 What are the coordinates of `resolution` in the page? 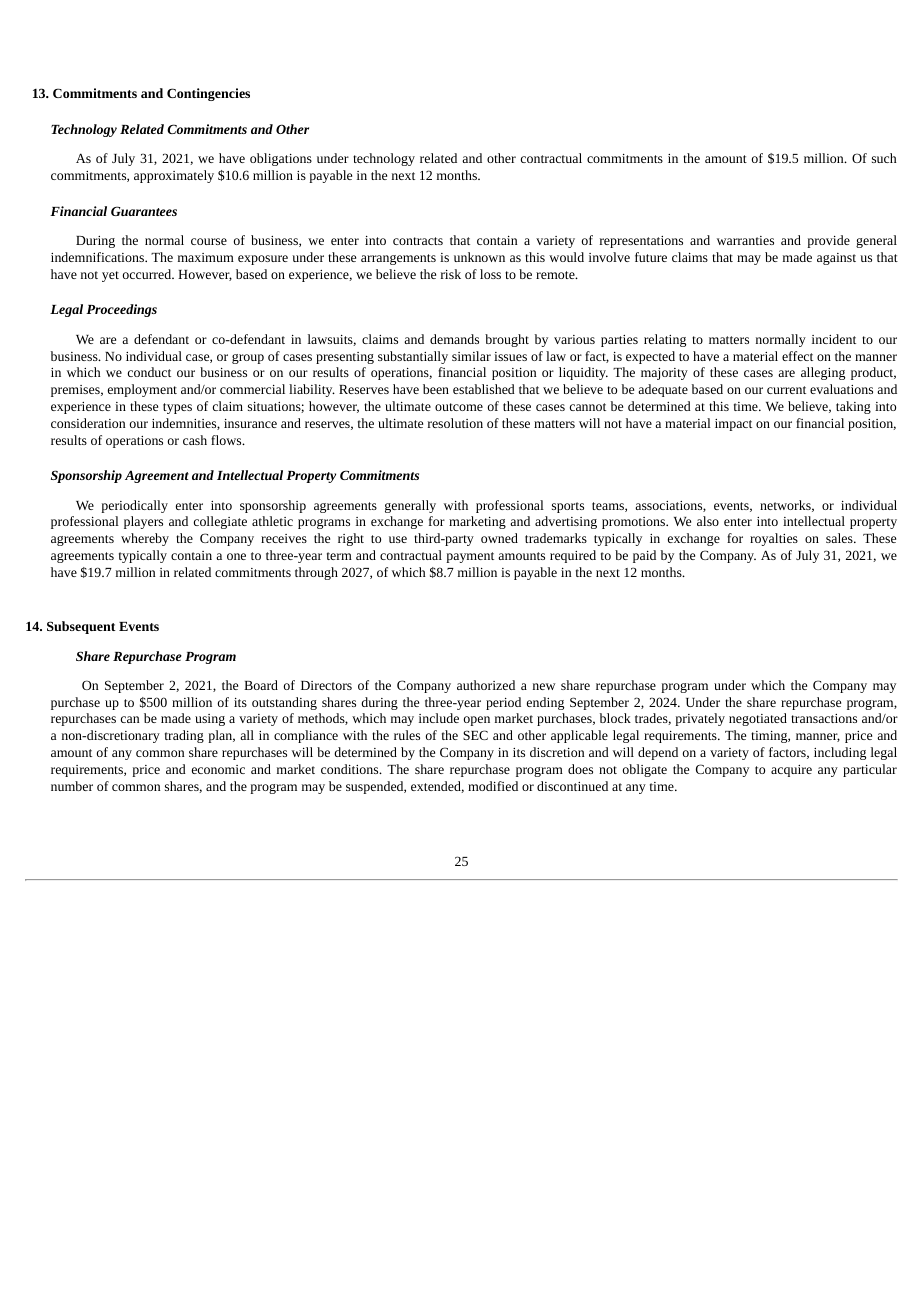 It's located at (455, 423).
